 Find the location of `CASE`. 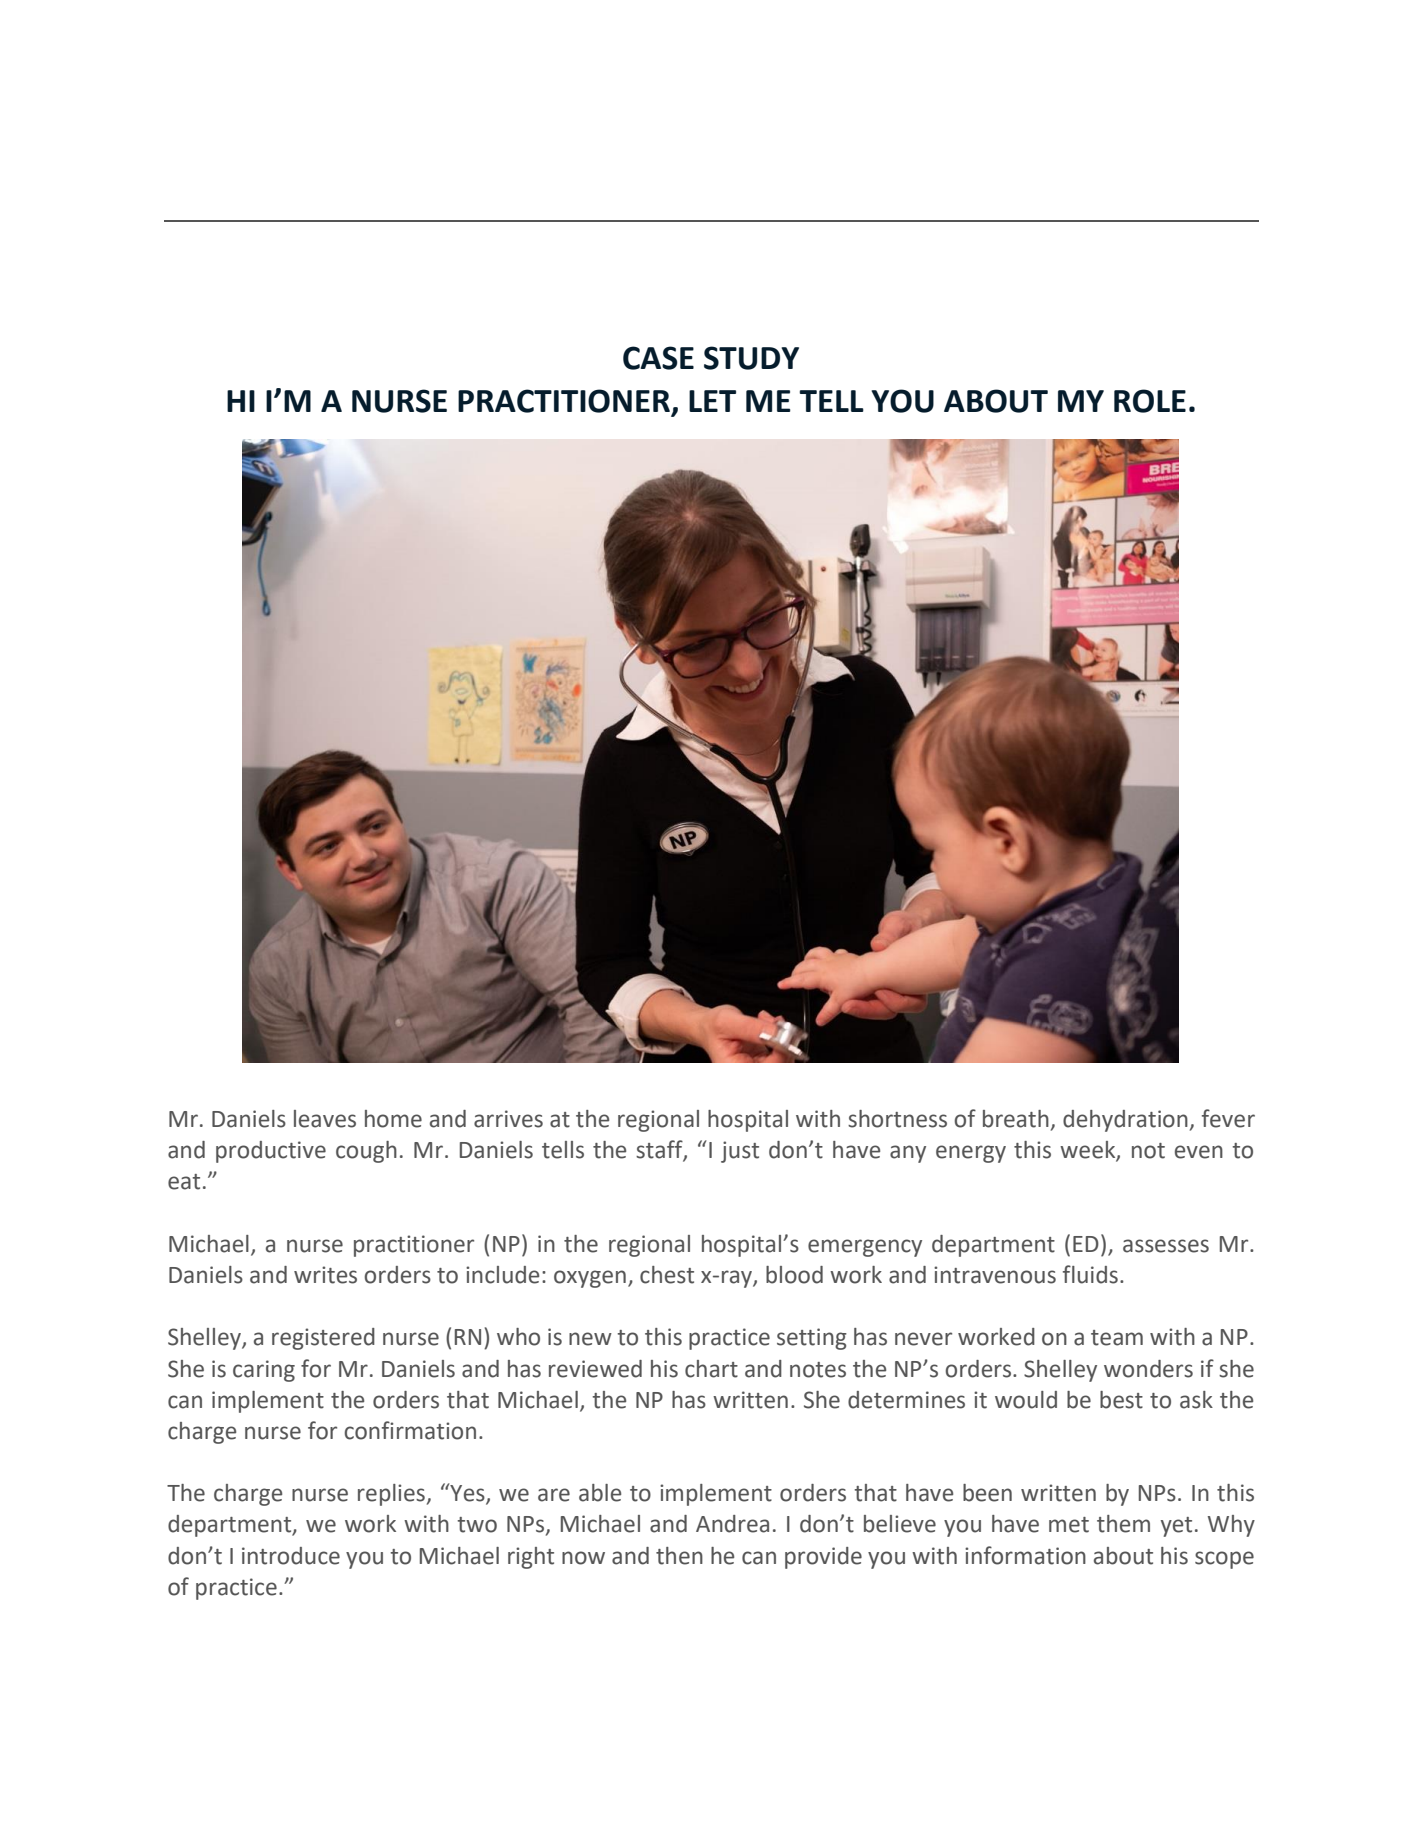

CASE is located at coordinates (658, 358).
